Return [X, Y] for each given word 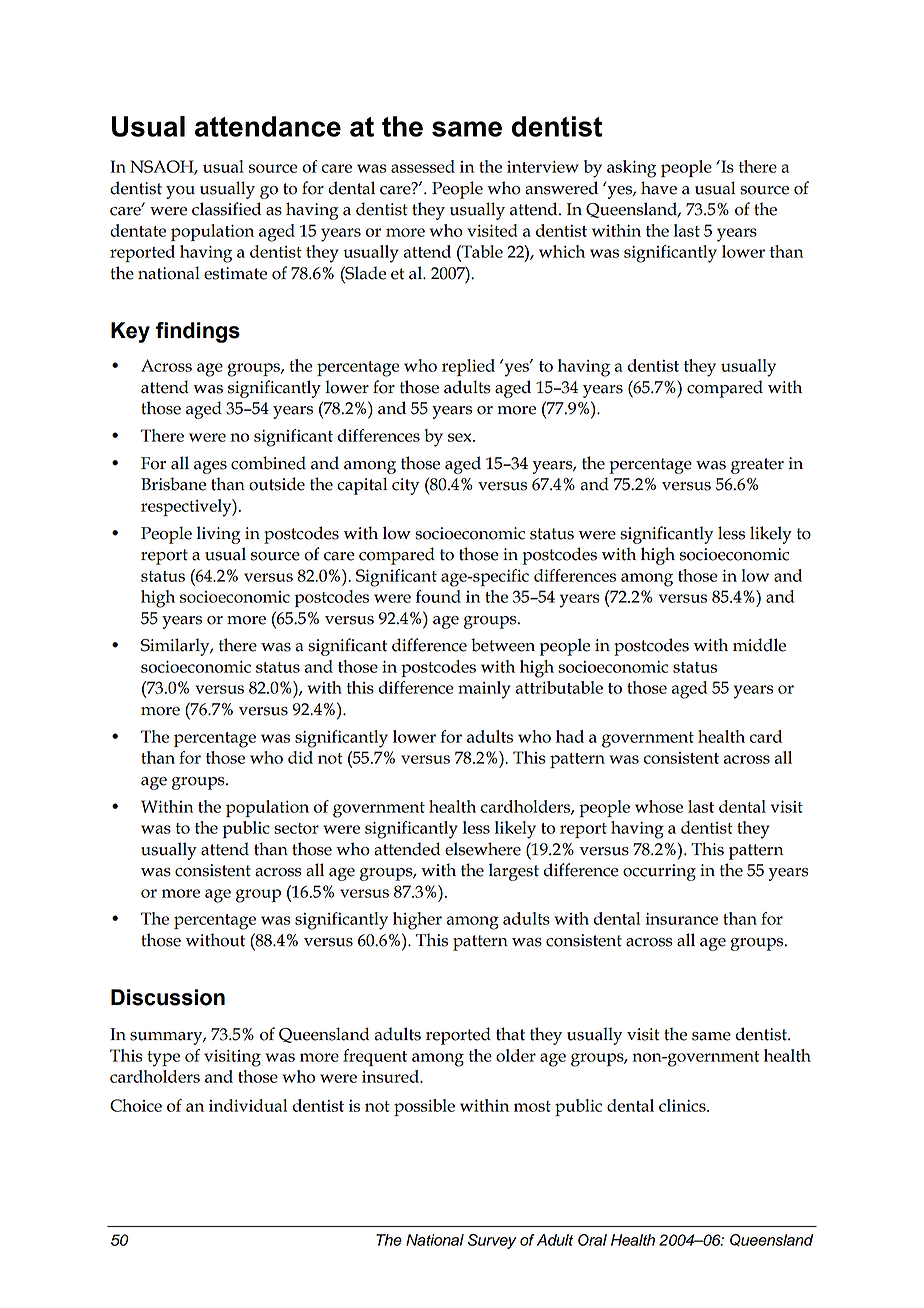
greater [757, 466]
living [218, 535]
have [659, 188]
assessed [423, 166]
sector [296, 828]
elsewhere [483, 849]
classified [226, 209]
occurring [659, 872]
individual [248, 1105]
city [405, 486]
